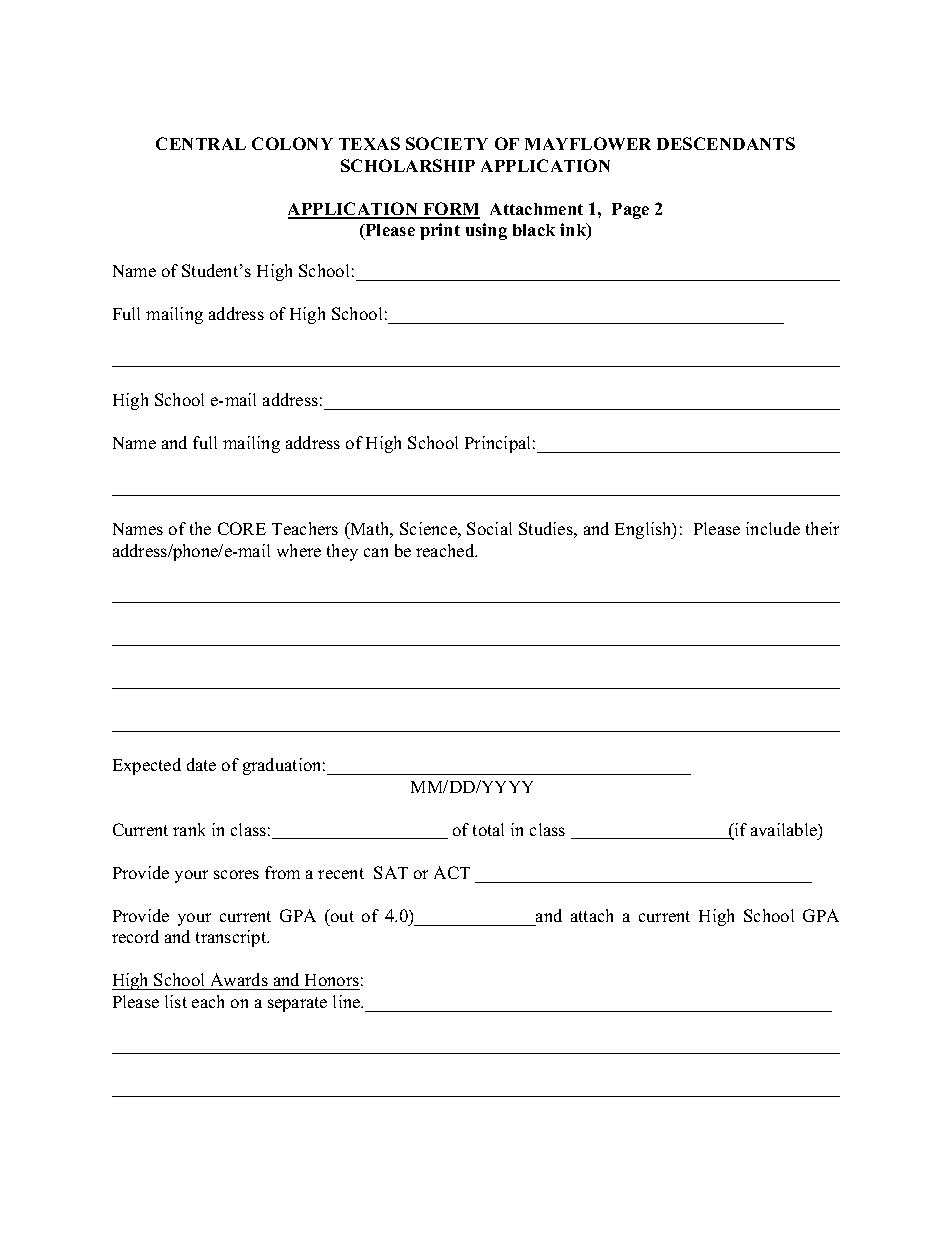  What do you see at coordinates (299, 550) in the screenshot?
I see `where` at bounding box center [299, 550].
